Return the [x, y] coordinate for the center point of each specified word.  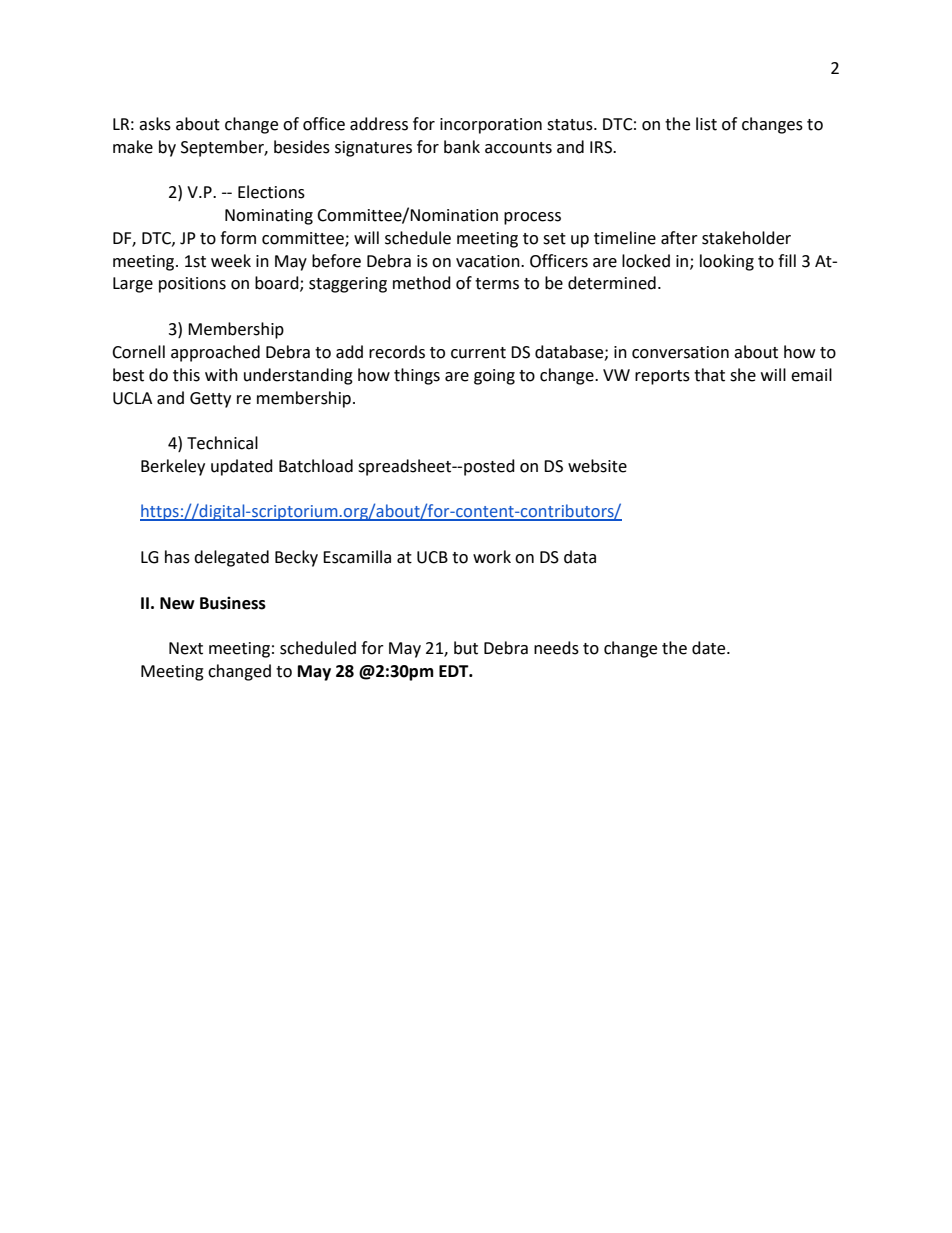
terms [497, 284]
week [231, 261]
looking [727, 262]
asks [155, 124]
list [706, 124]
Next [186, 648]
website [597, 466]
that [709, 375]
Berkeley [173, 467]
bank [462, 147]
